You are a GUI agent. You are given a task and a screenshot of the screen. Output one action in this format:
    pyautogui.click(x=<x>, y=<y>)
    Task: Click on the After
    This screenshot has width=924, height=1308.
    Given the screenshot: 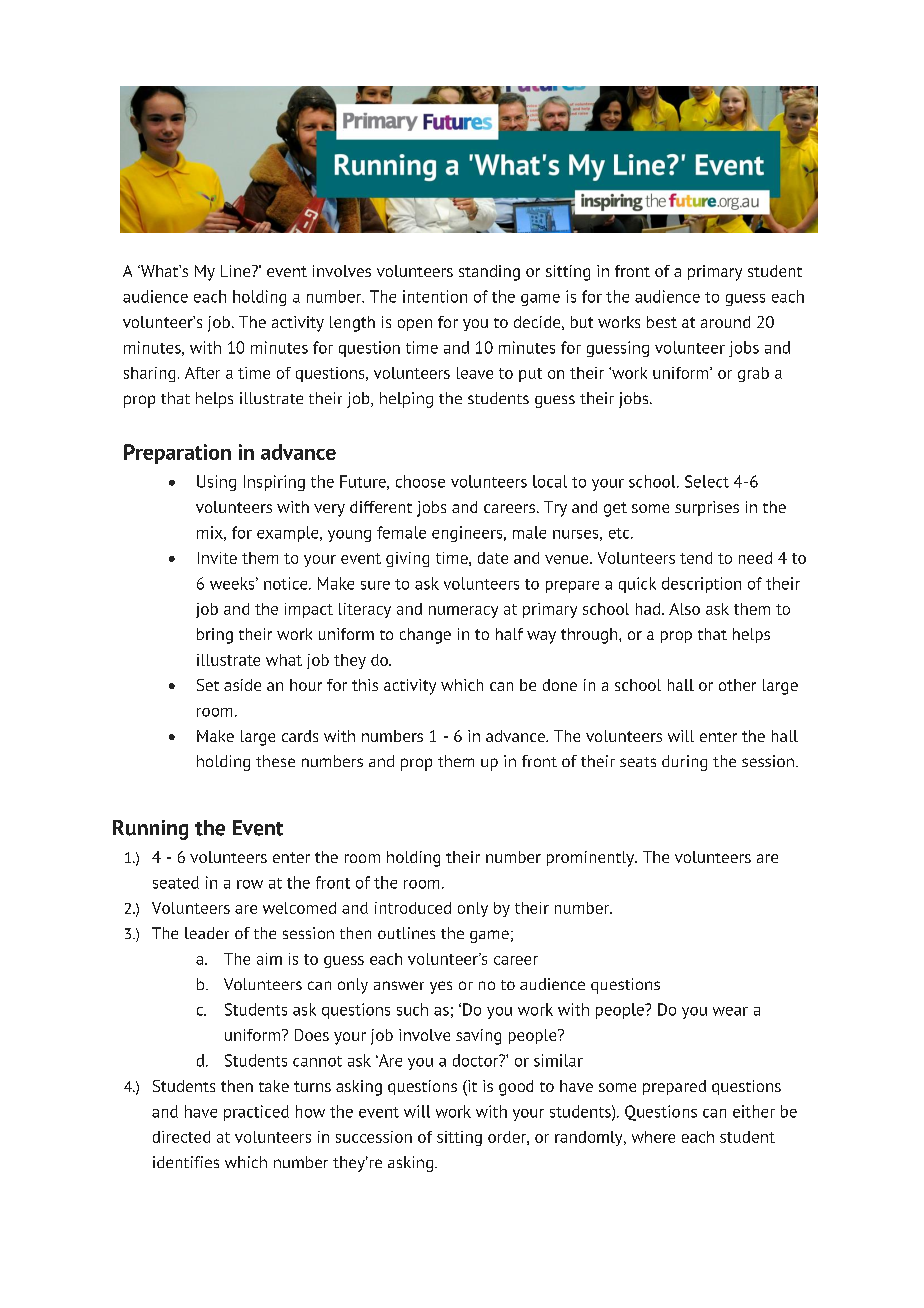 What is the action you would take?
    pyautogui.click(x=202, y=373)
